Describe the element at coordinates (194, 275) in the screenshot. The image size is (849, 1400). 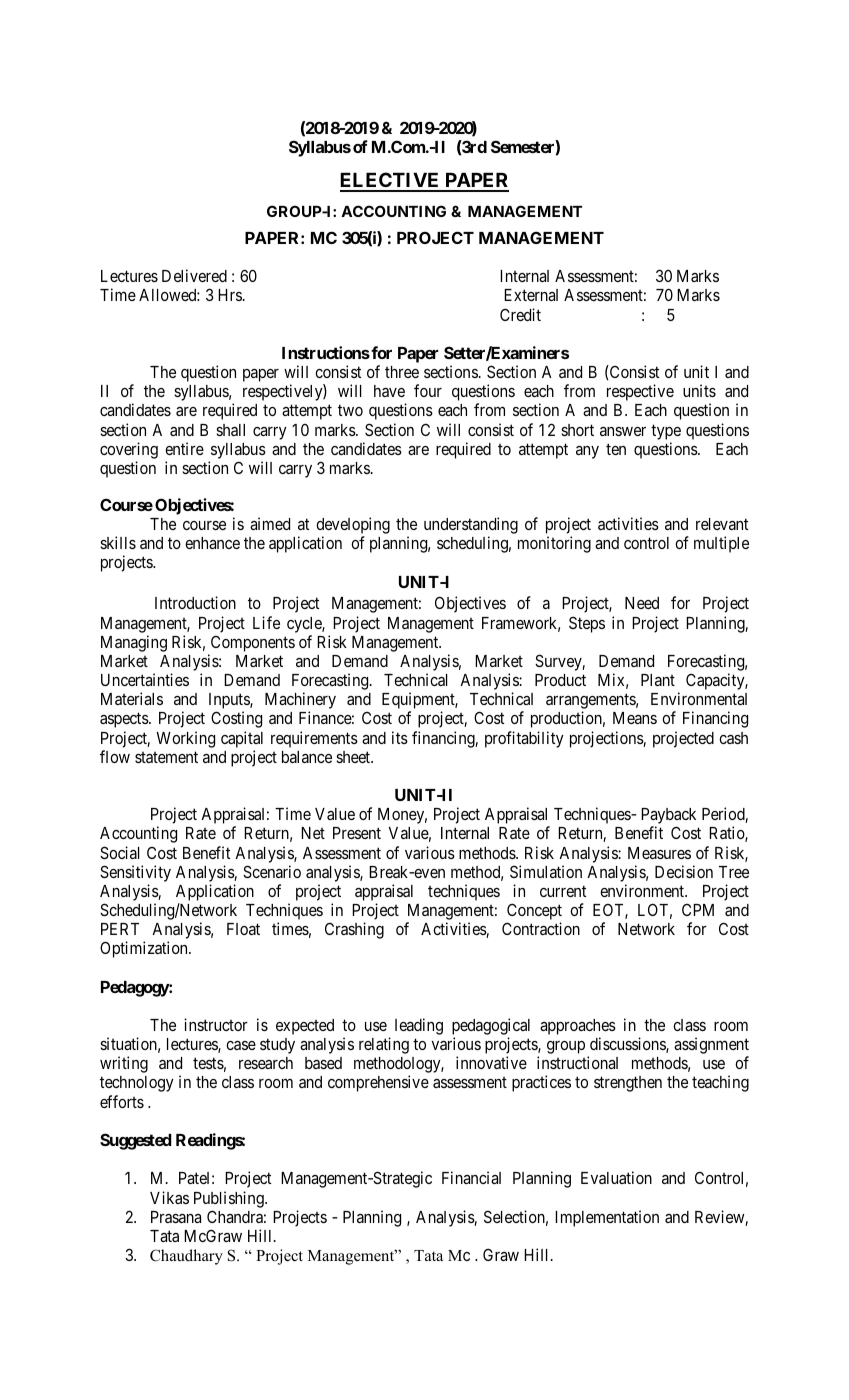
I see `Delivered` at that location.
